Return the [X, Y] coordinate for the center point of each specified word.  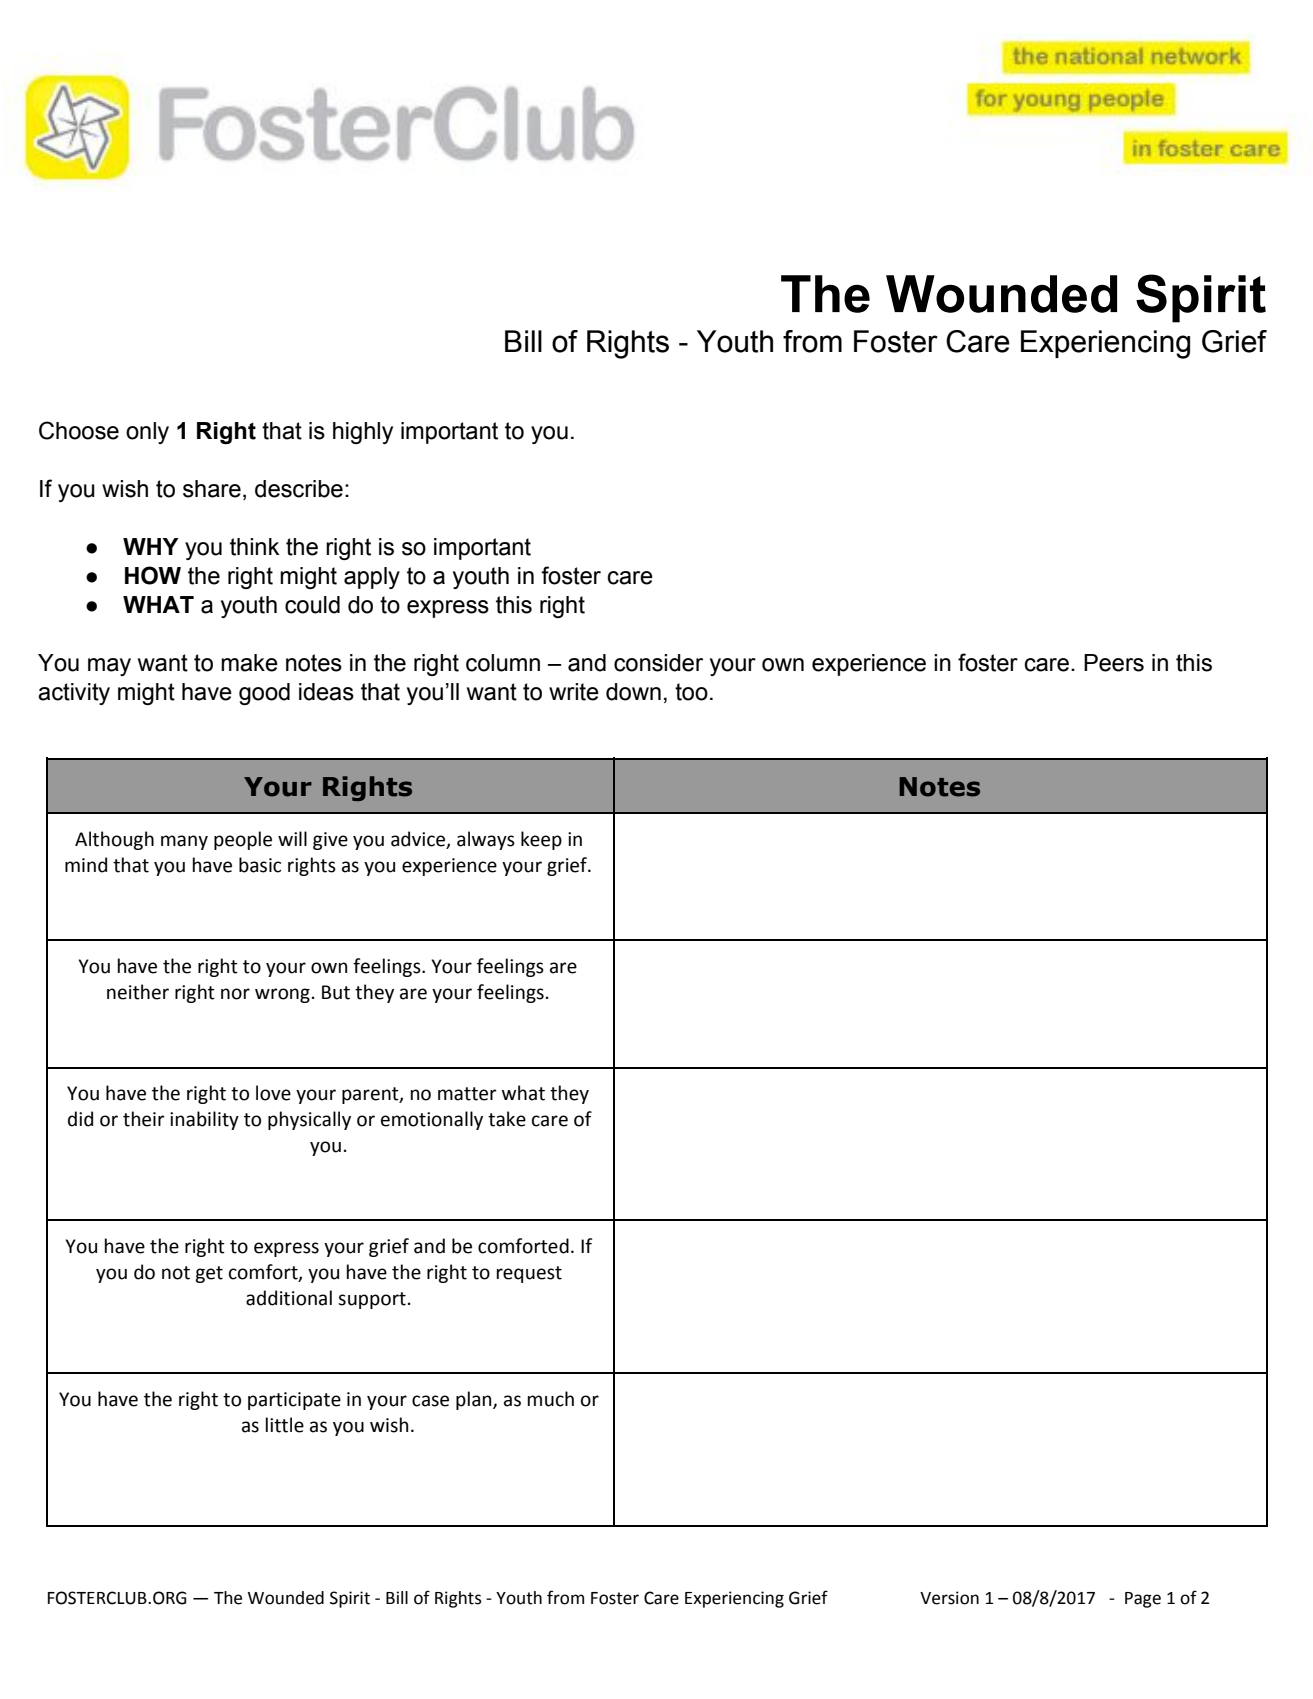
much [551, 1399]
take [507, 1119]
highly [363, 433]
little [285, 1425]
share [212, 489]
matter [467, 1094]
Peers [1114, 663]
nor [235, 994]
